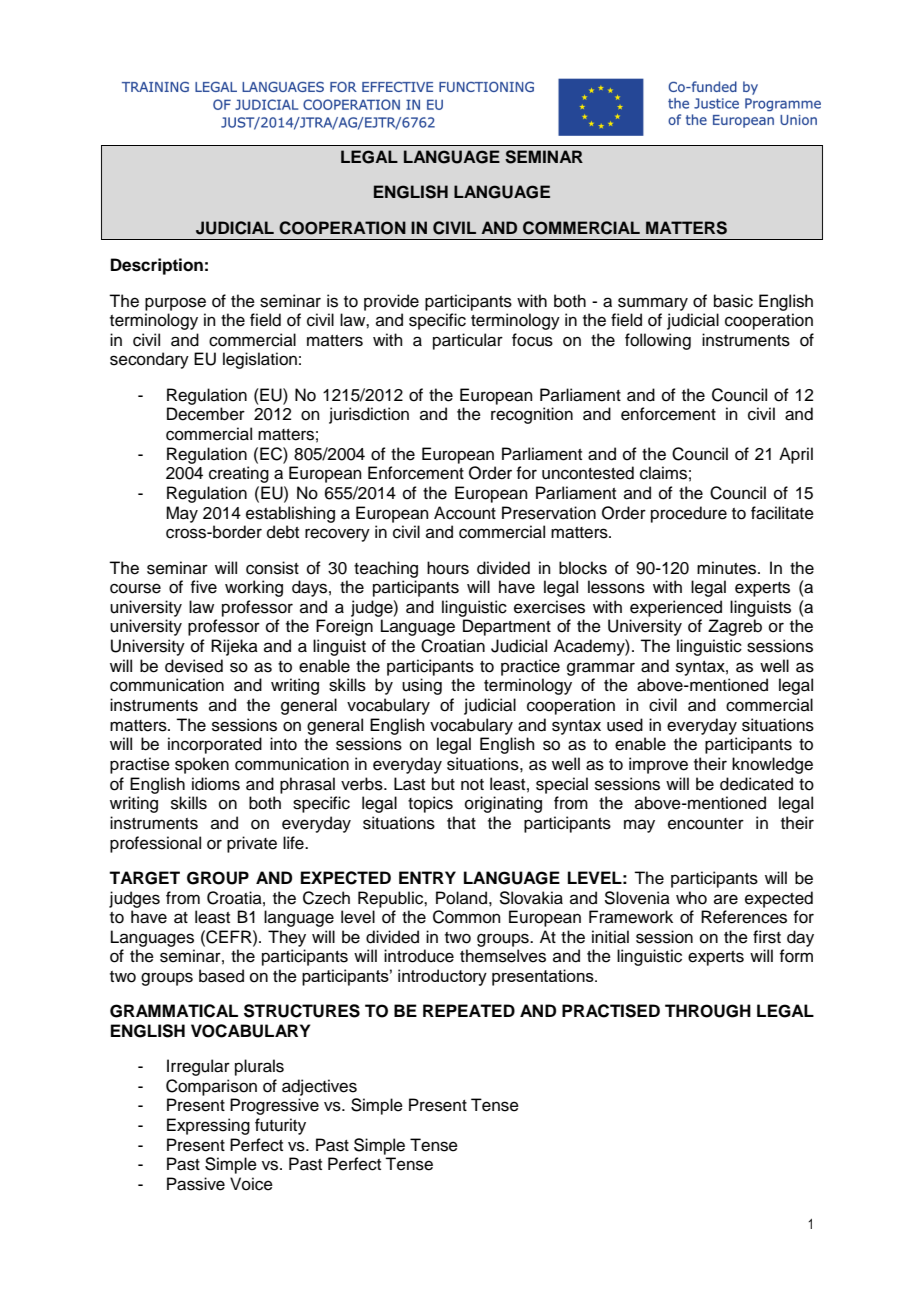 This screenshot has height=1308, width=924. I want to click on that, so click(461, 822).
